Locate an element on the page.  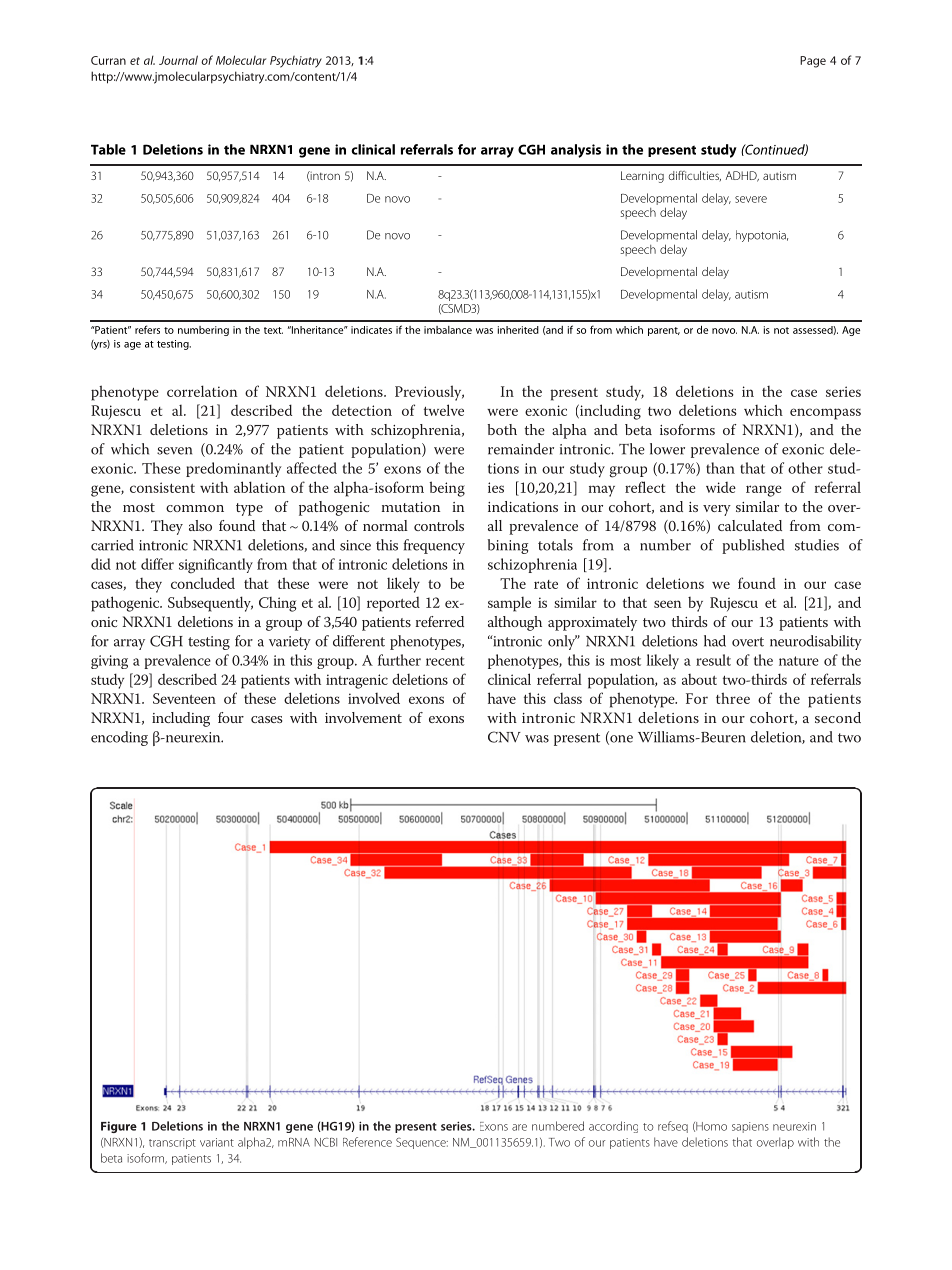
sapiens is located at coordinates (750, 1127).
